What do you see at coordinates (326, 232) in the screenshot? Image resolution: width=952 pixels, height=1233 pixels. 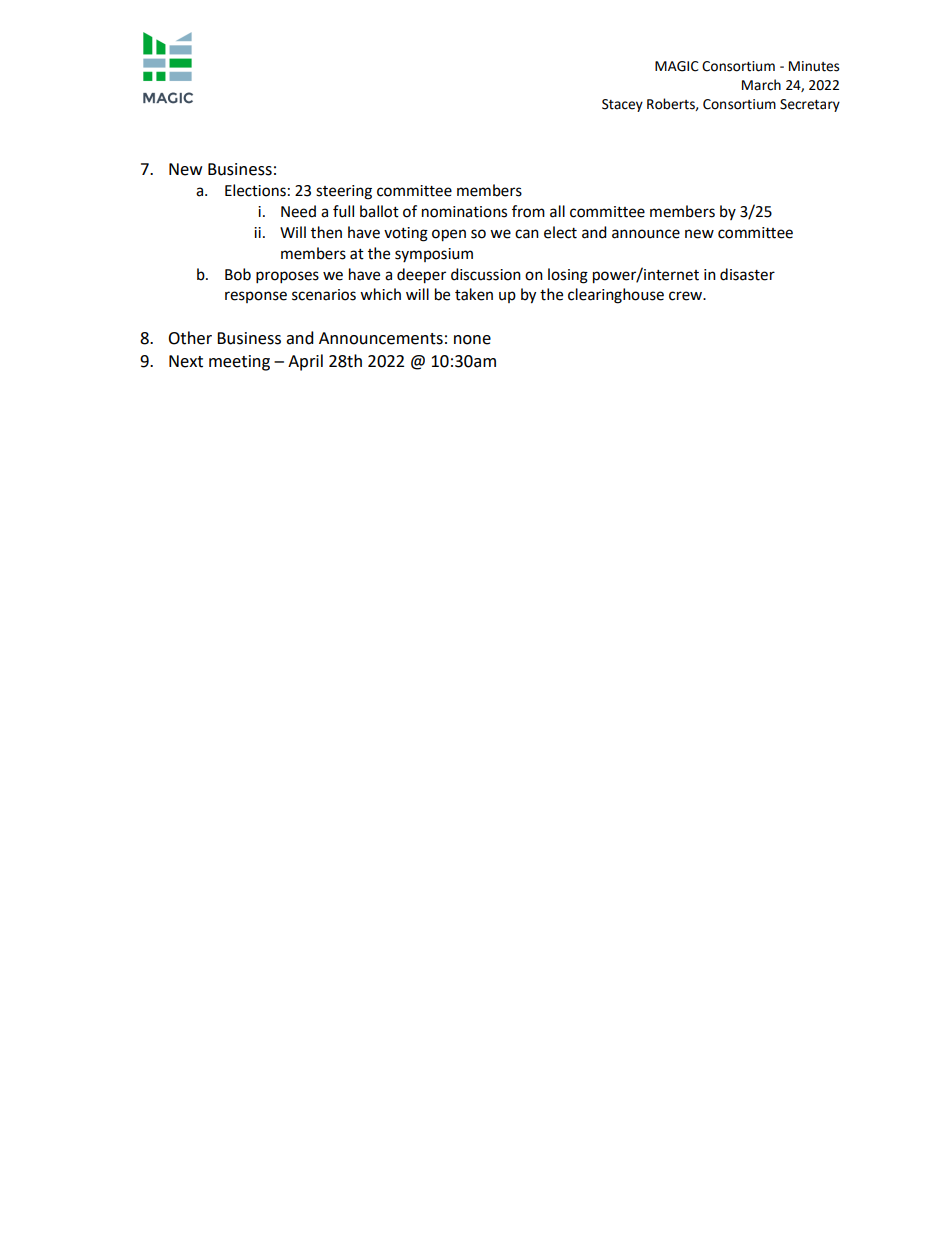 I see `then` at bounding box center [326, 232].
